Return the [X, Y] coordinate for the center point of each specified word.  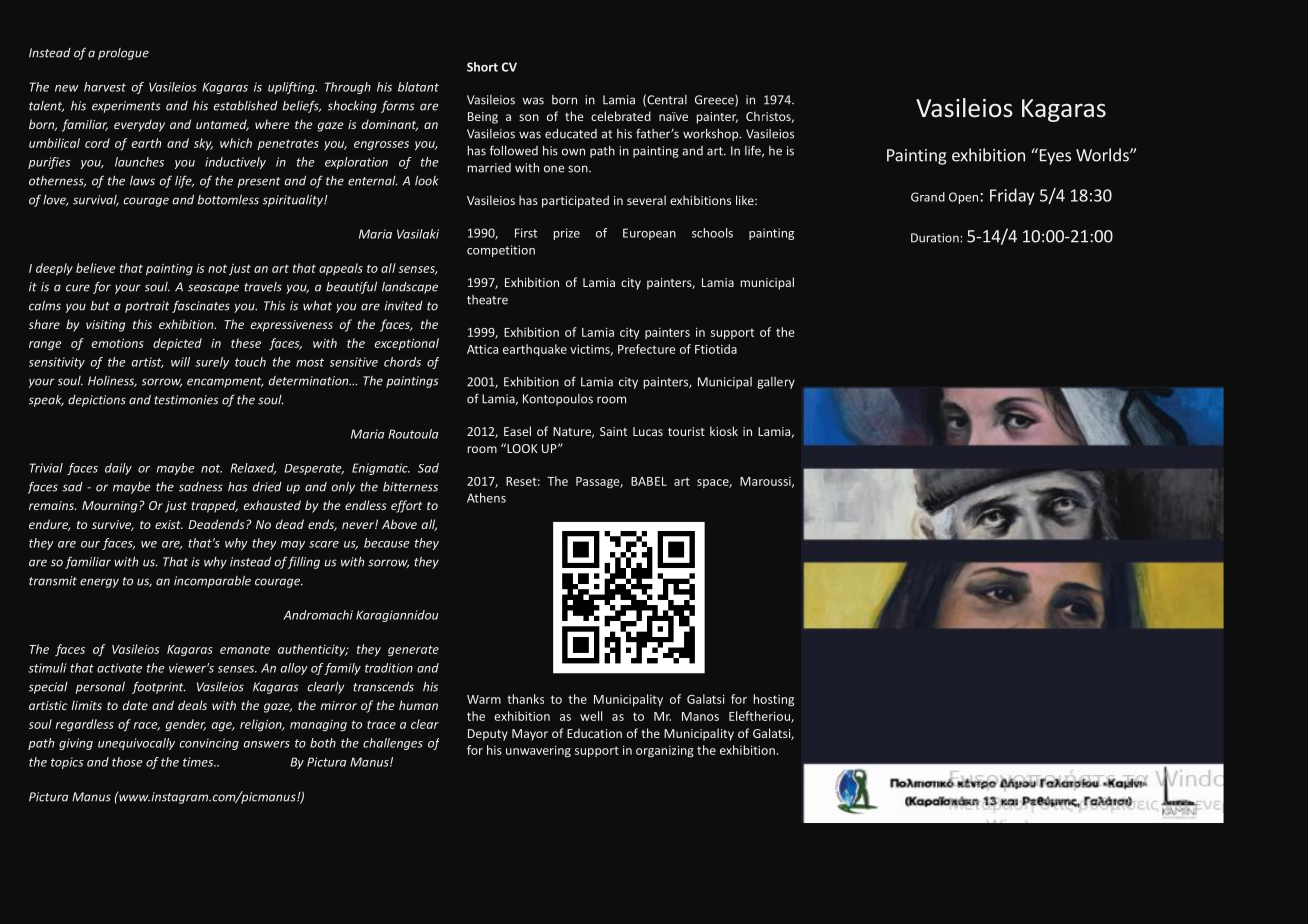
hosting [774, 700]
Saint [613, 431]
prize [567, 234]
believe [96, 268]
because [387, 543]
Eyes [1054, 156]
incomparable [212, 582]
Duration [935, 238]
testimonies [186, 400]
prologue [123, 54]
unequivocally [136, 744]
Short [482, 67]
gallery [776, 383]
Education [594, 733]
